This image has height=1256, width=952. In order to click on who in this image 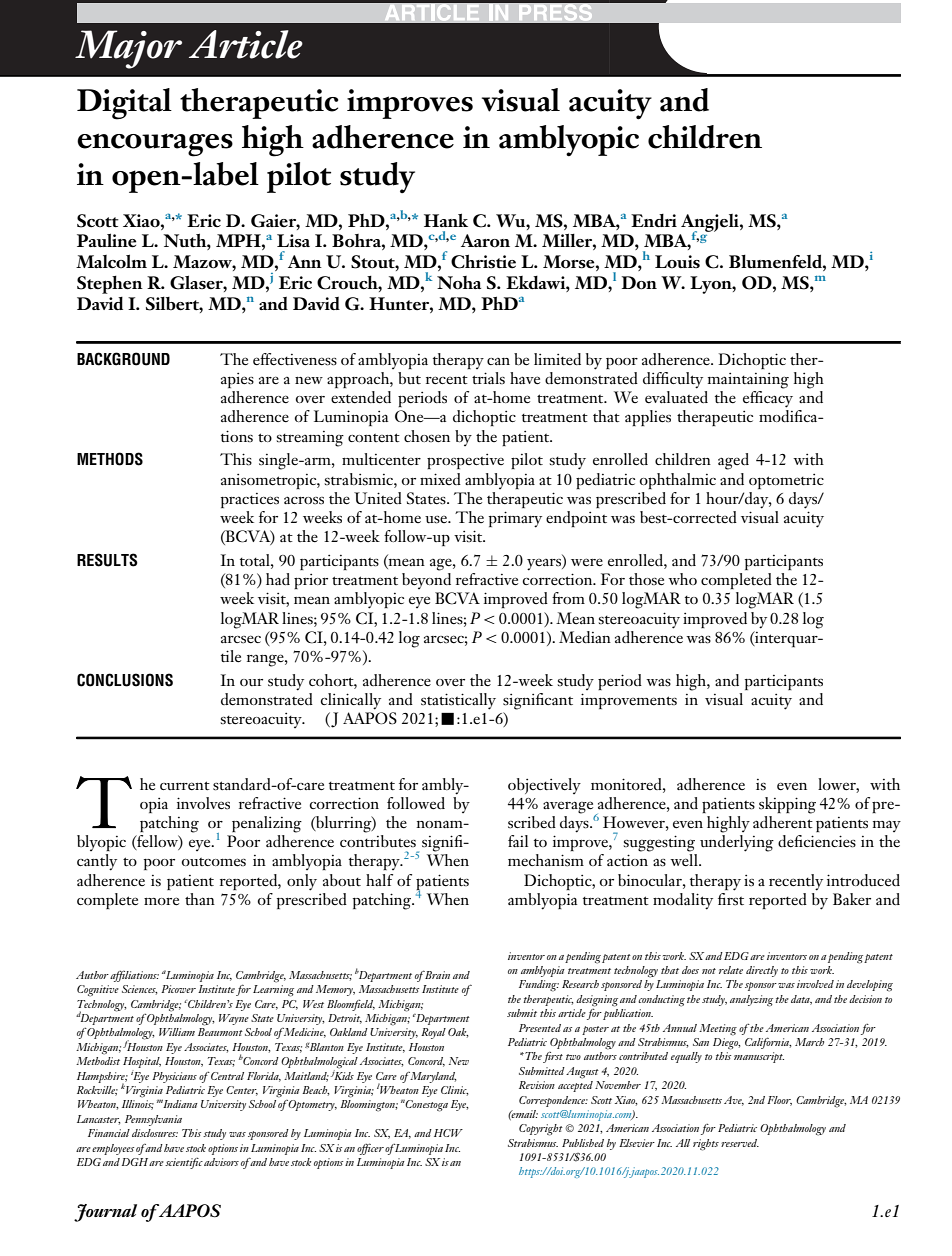, I will do `click(682, 579)`.
